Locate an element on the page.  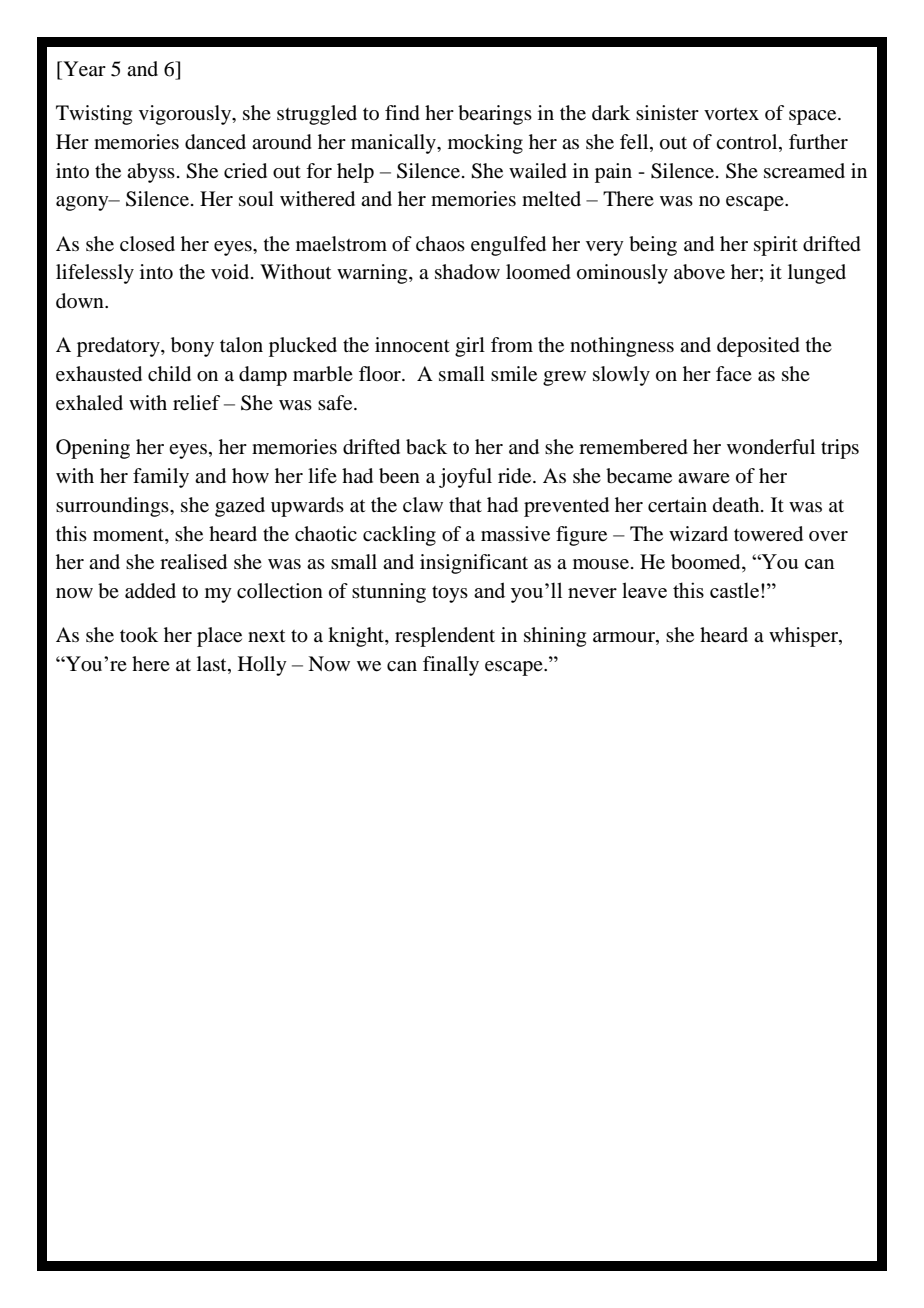
vigorously is located at coordinates (186, 115).
